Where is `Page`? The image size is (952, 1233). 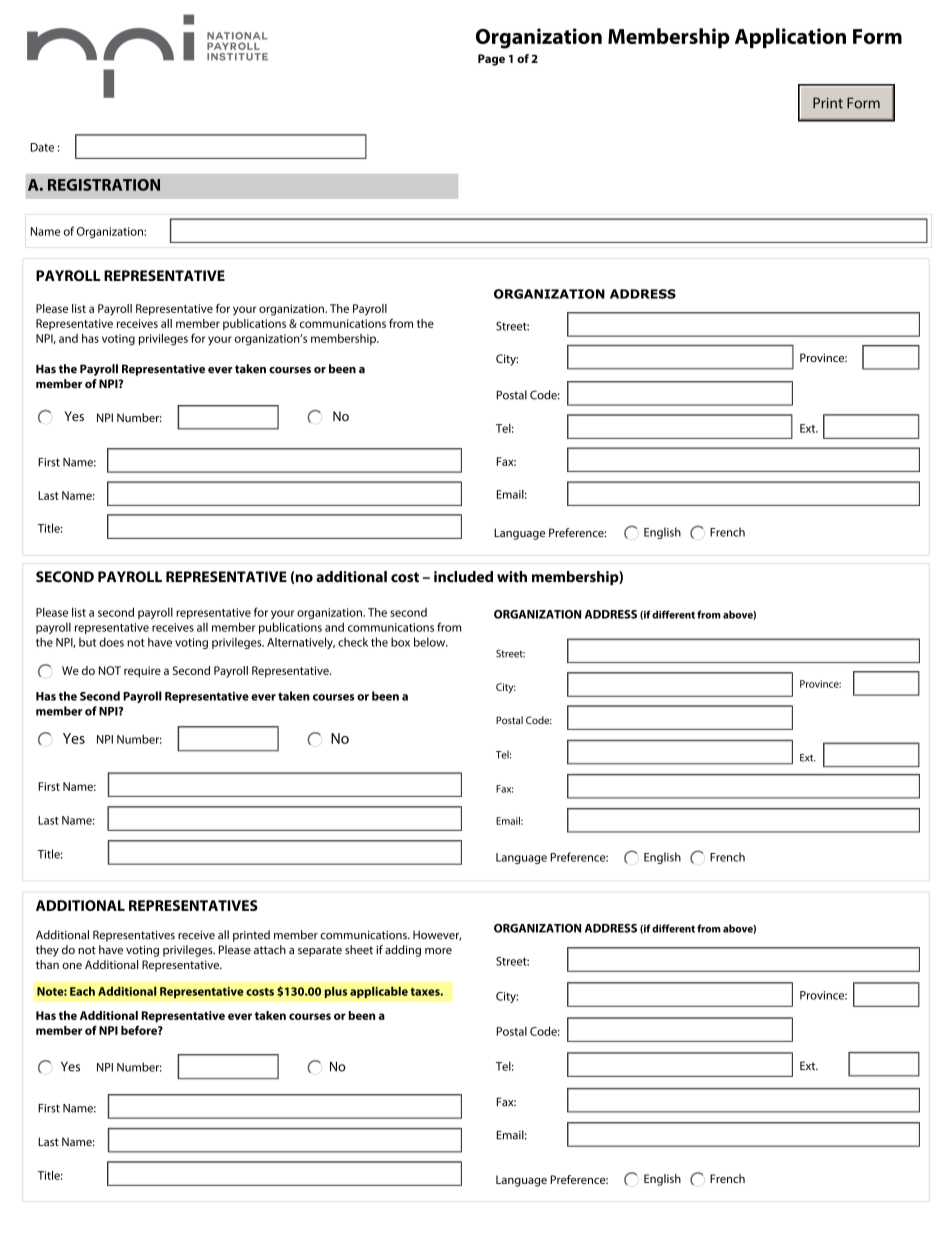 Page is located at coordinates (491, 60).
